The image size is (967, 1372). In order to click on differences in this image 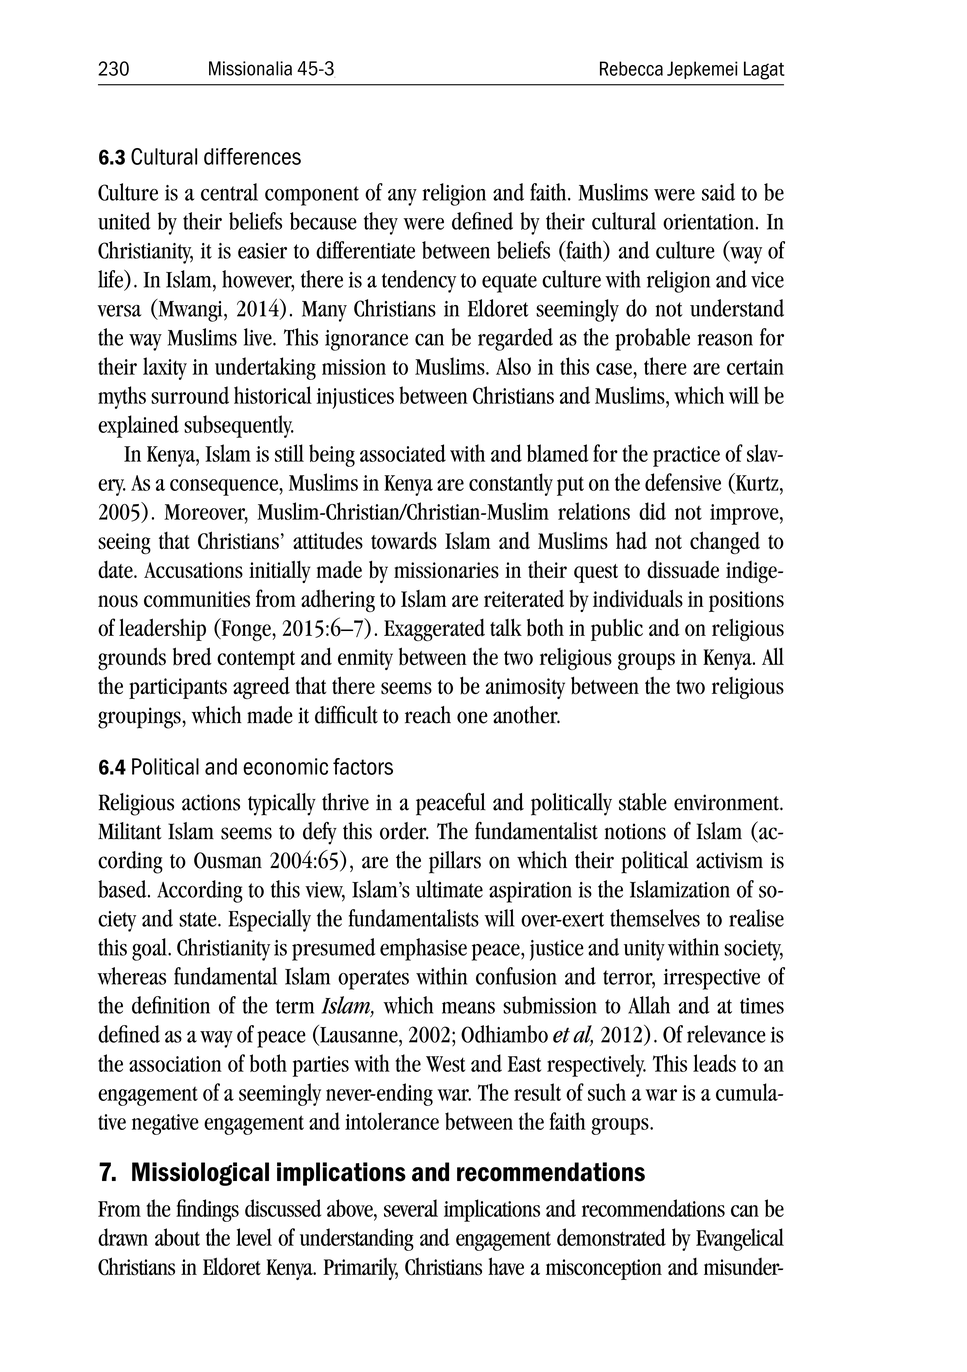, I will do `click(252, 156)`.
